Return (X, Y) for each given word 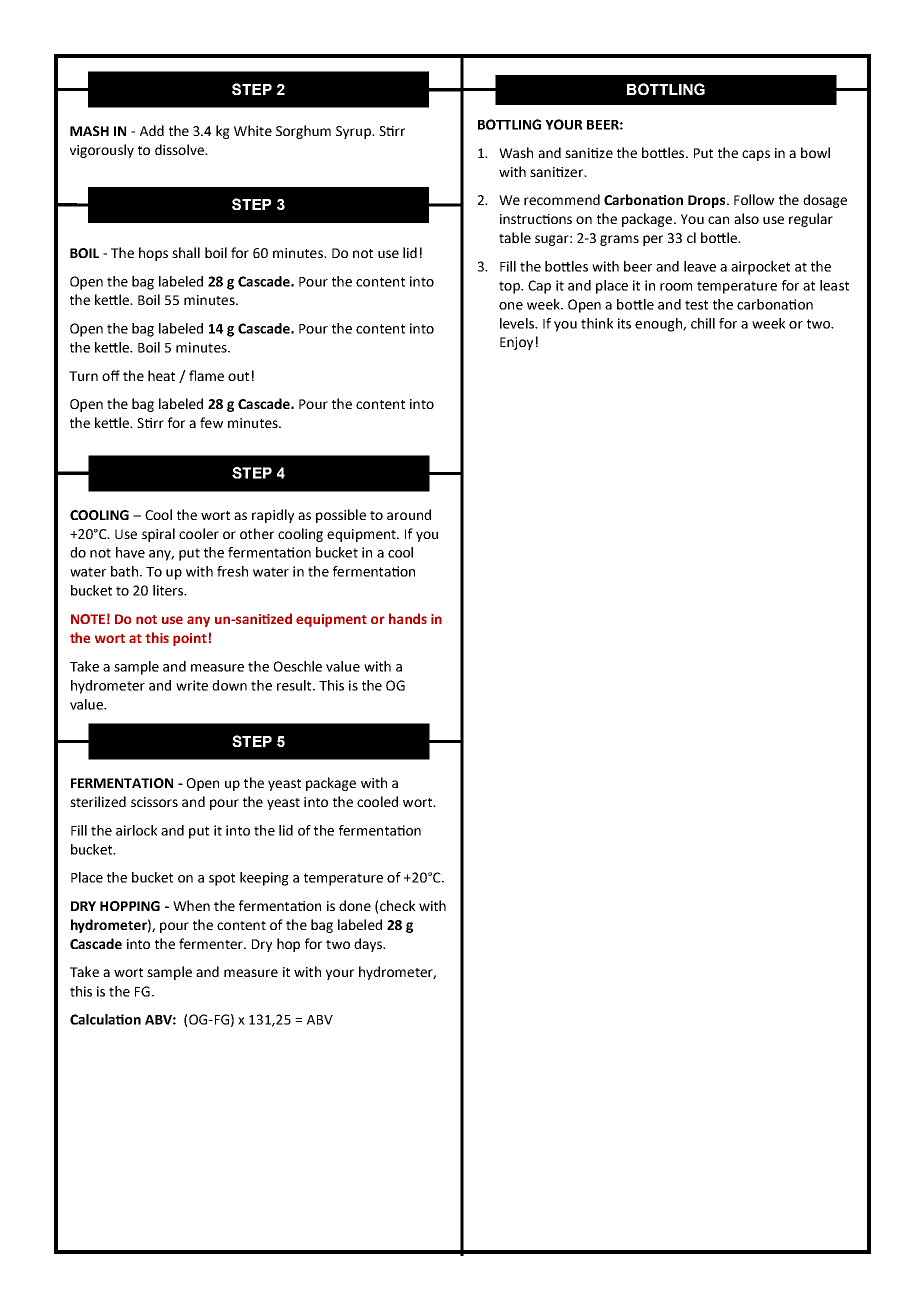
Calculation (105, 1019)
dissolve (180, 149)
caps (756, 155)
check (398, 905)
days (369, 945)
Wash (516, 152)
